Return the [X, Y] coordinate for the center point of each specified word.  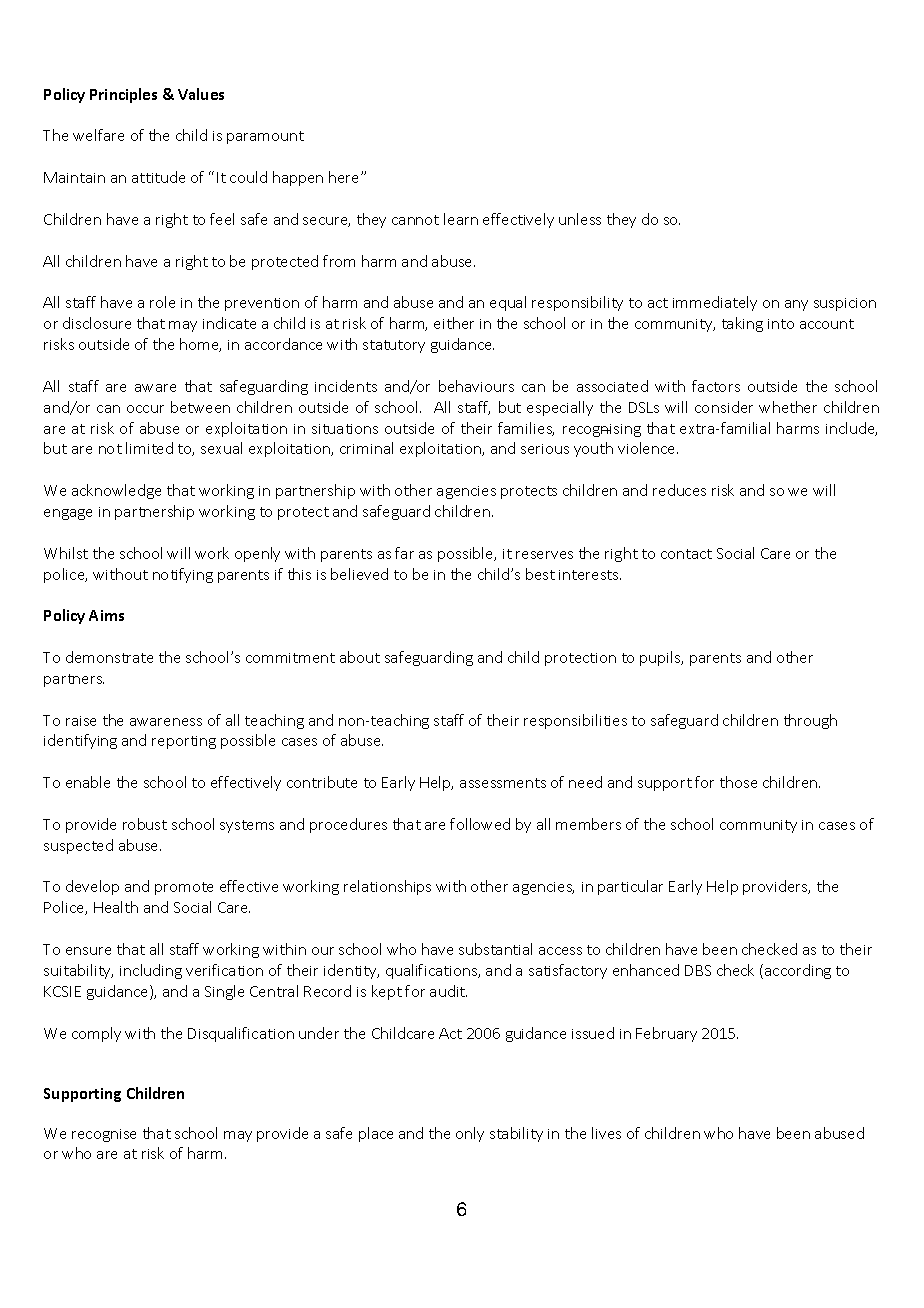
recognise [104, 1135]
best [540, 574]
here [345, 177]
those [738, 782]
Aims [106, 615]
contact [686, 554]
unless [580, 219]
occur [145, 409]
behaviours [476, 386]
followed [480, 824]
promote [184, 888]
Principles [123, 95]
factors [716, 386]
